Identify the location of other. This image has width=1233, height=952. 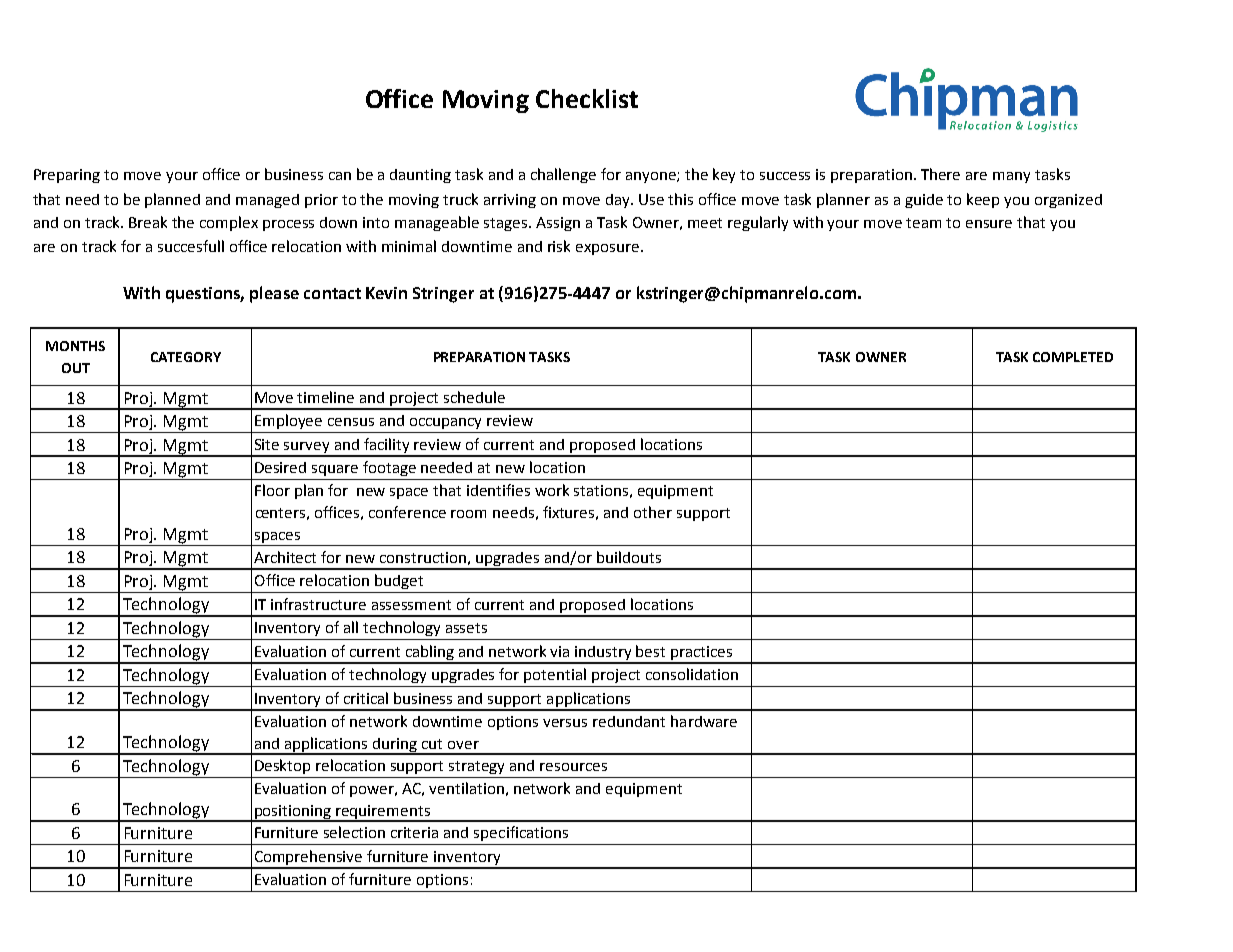
(653, 512).
